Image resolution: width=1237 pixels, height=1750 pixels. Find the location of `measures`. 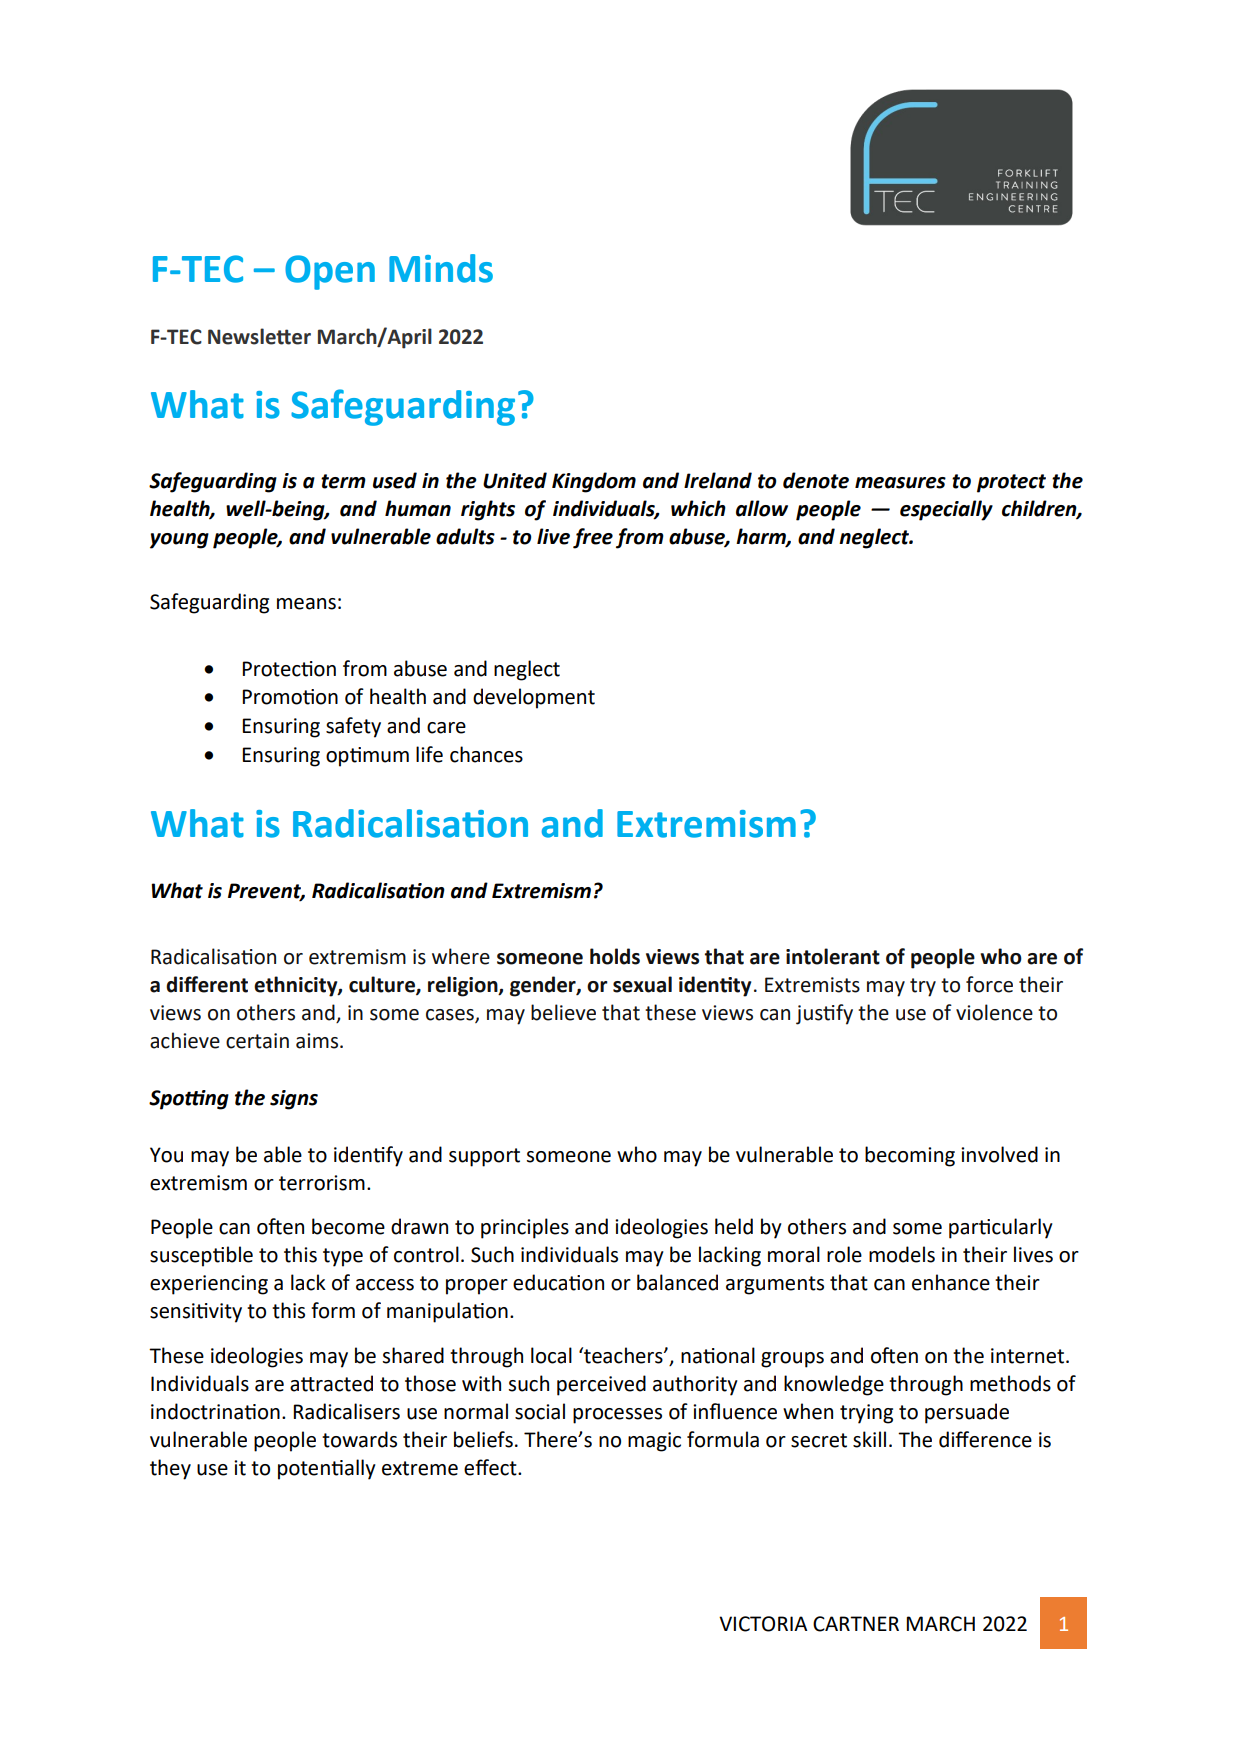

measures is located at coordinates (900, 483).
